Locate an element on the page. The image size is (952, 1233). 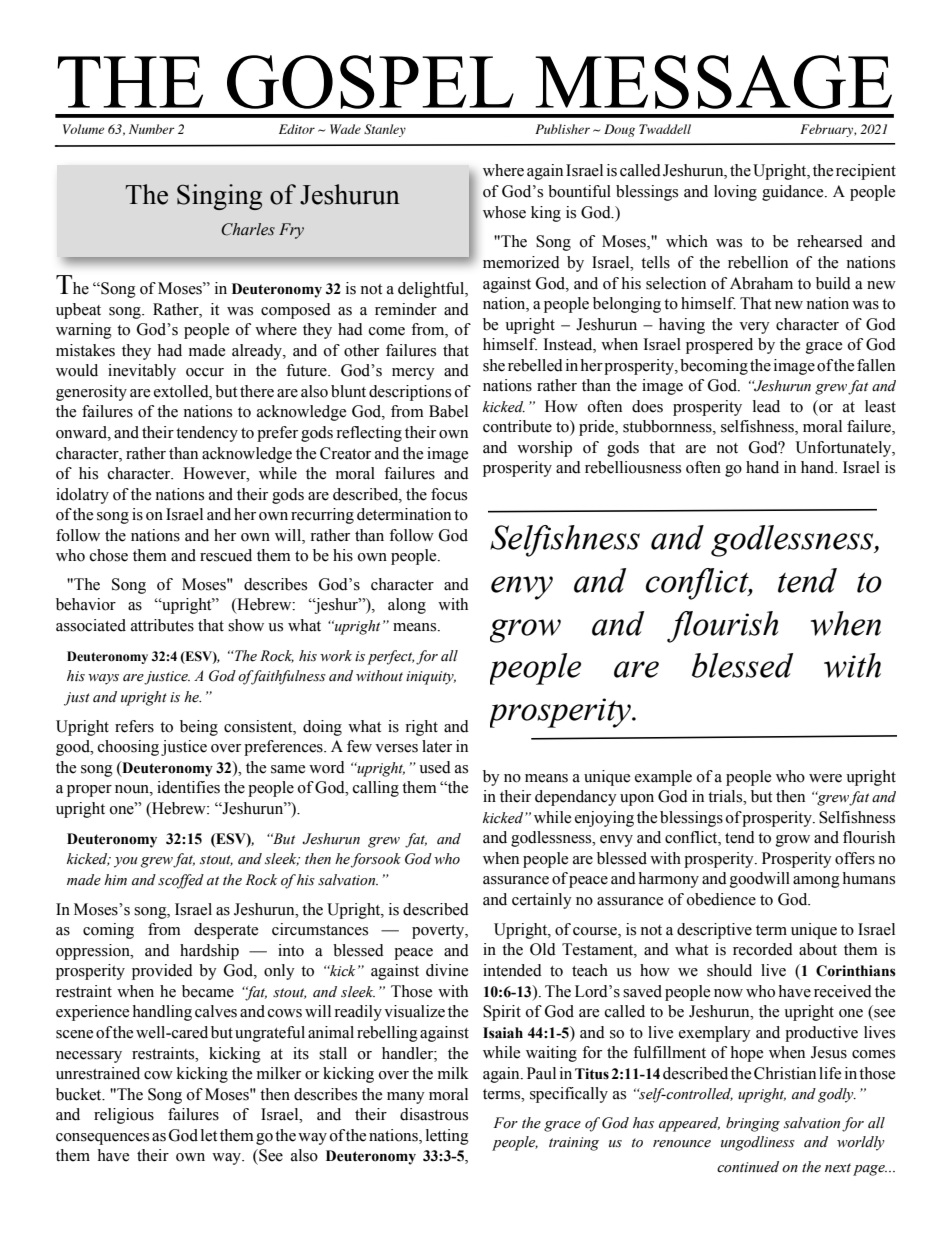
lead is located at coordinates (766, 406).
